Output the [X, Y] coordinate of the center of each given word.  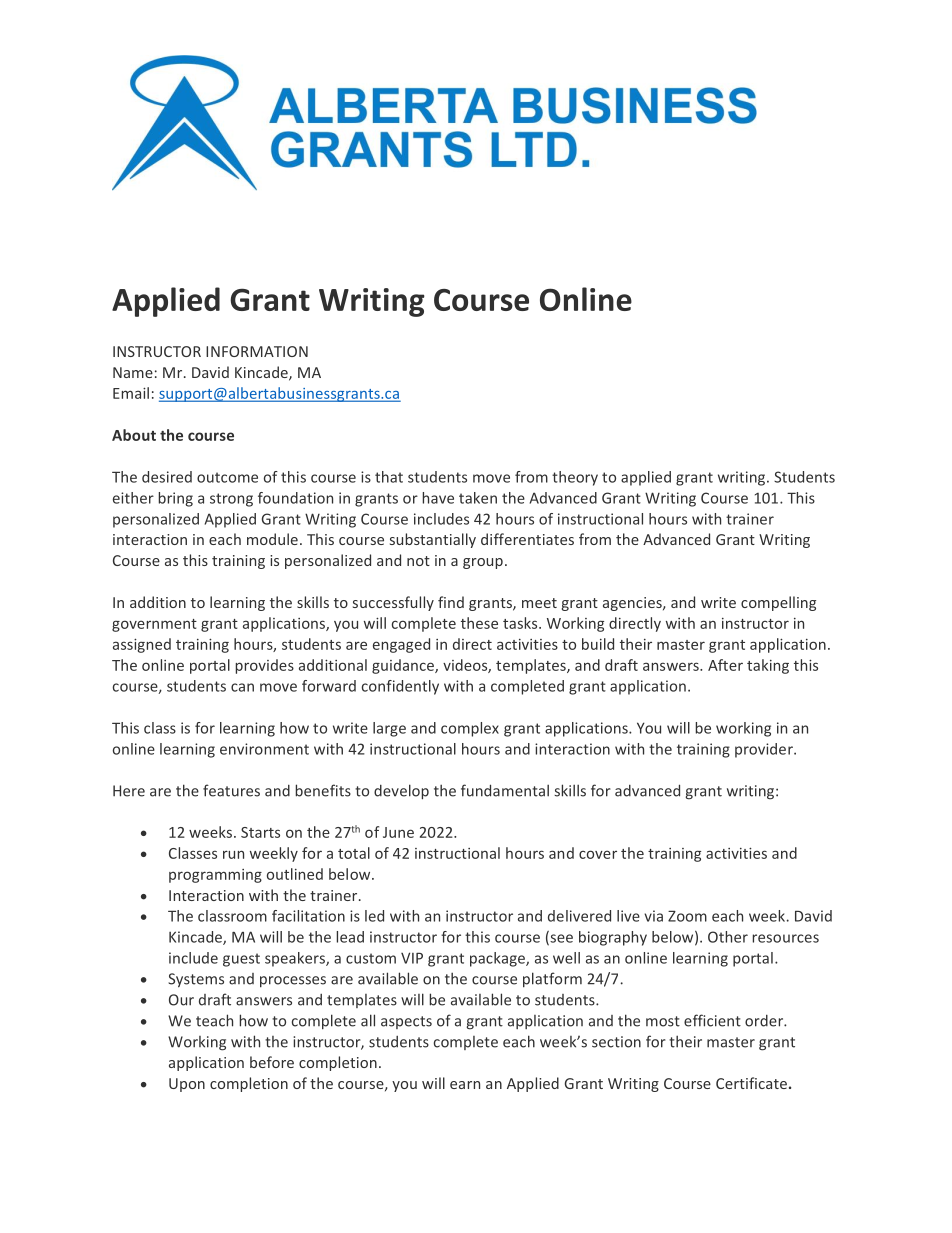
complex [470, 729]
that [389, 477]
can [242, 687]
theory [575, 478]
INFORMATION [257, 351]
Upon [187, 1085]
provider [765, 750]
